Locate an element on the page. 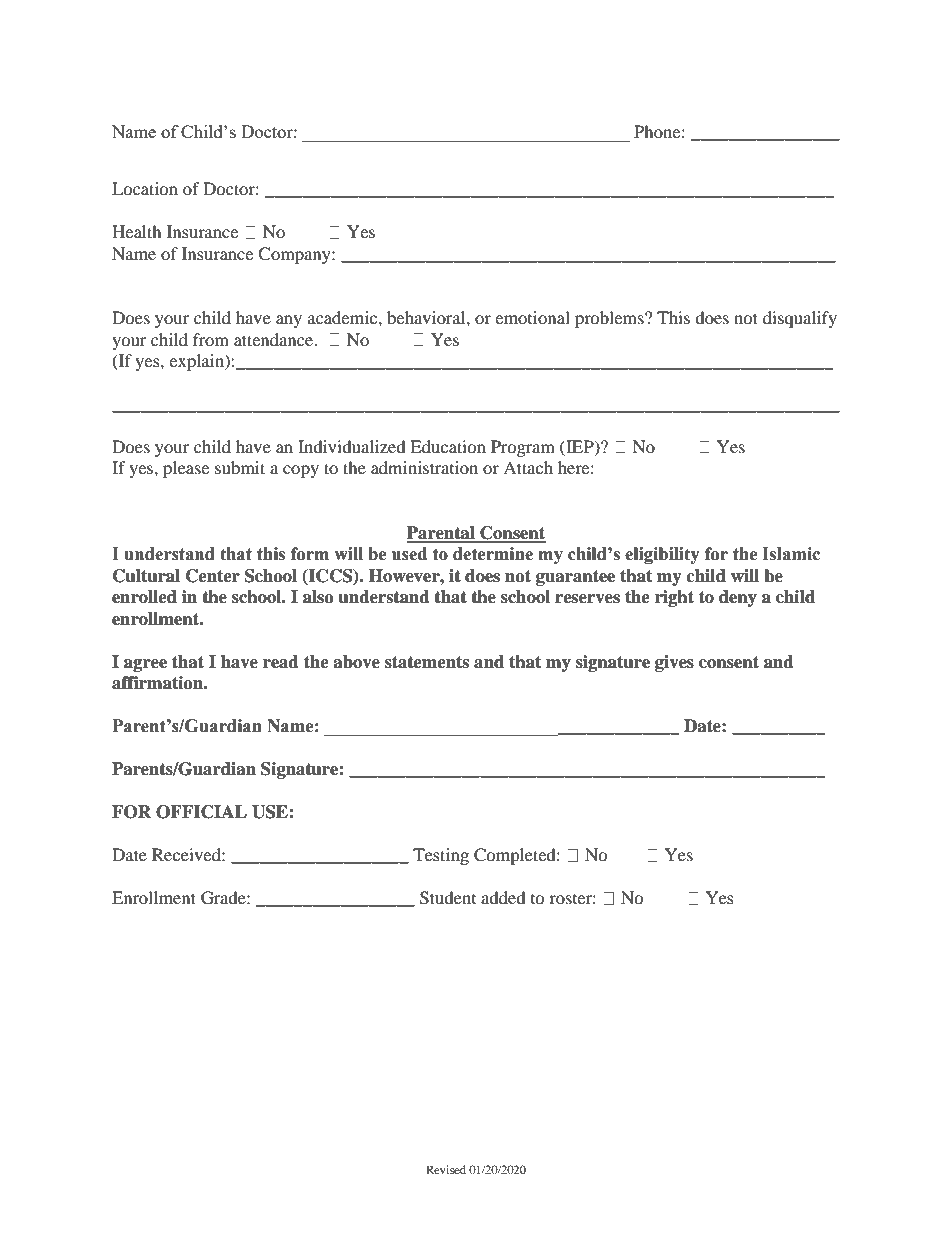 The image size is (952, 1233). disqualify is located at coordinates (800, 319).
